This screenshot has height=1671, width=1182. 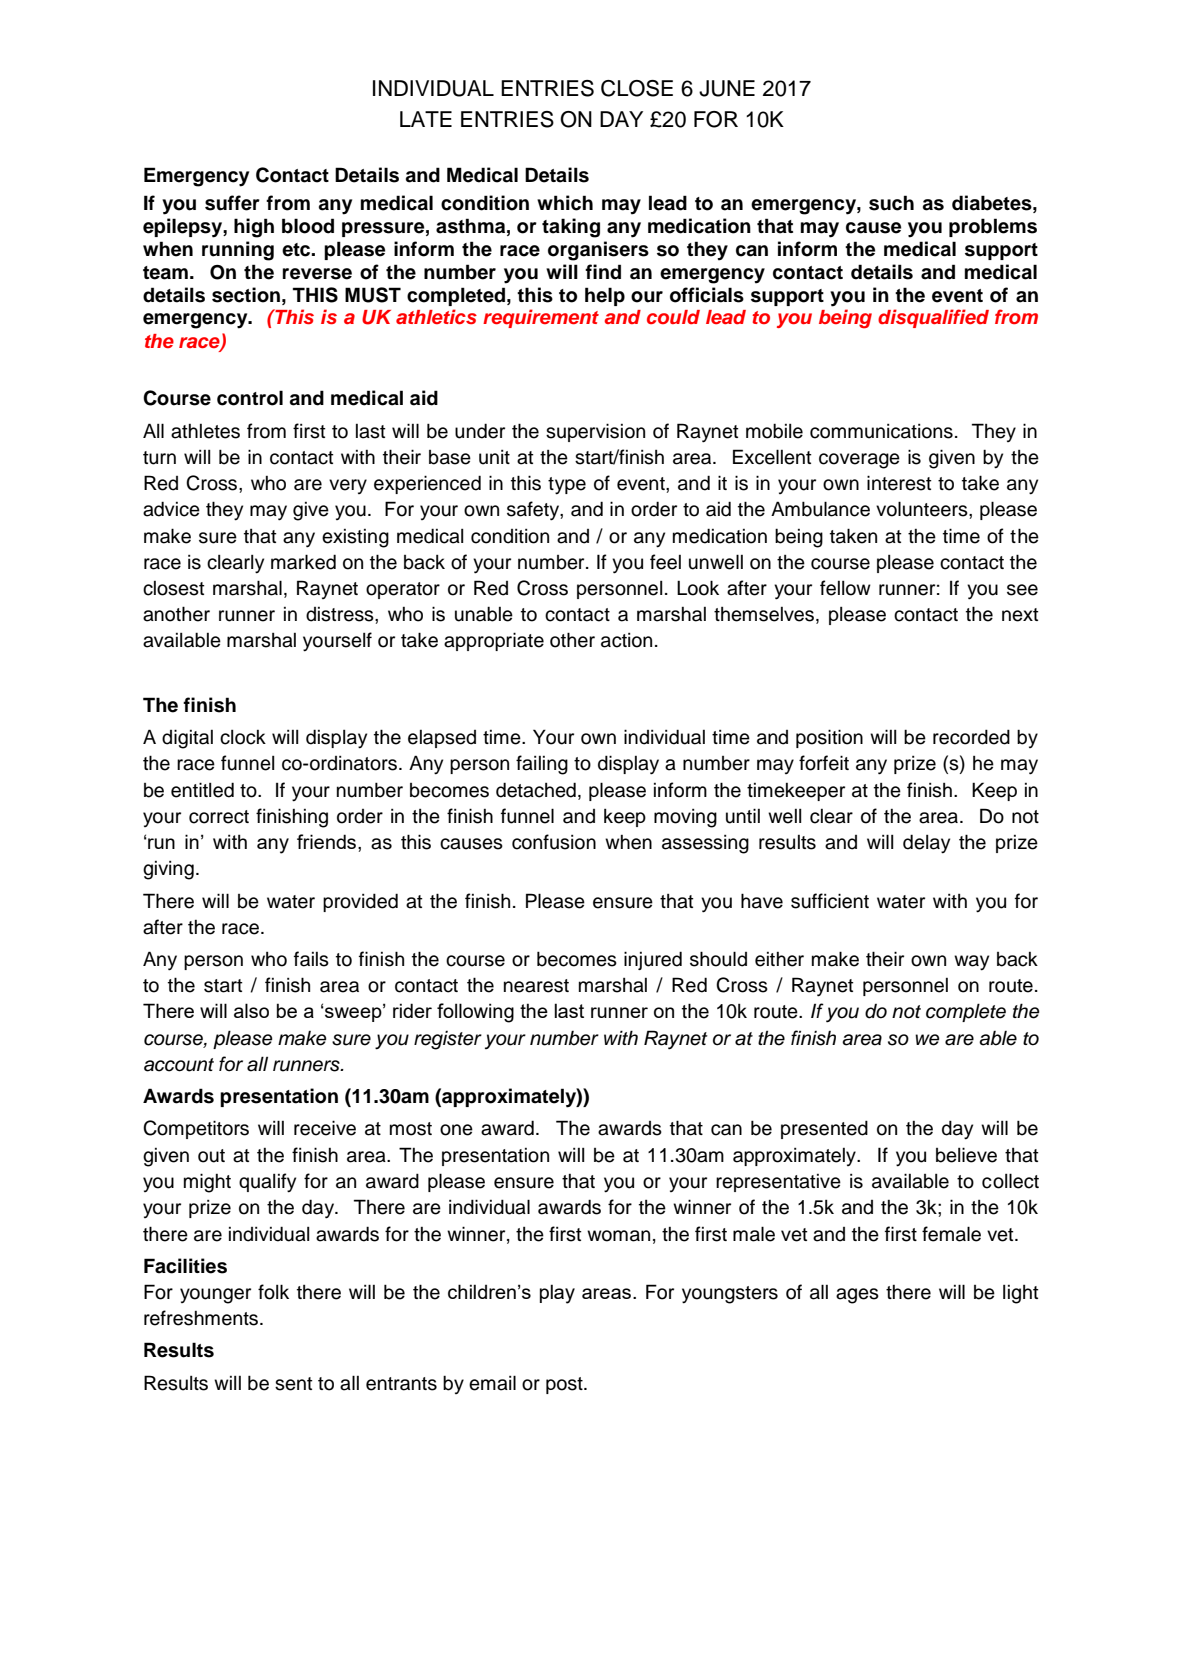 I want to click on volunteers, so click(x=923, y=509).
